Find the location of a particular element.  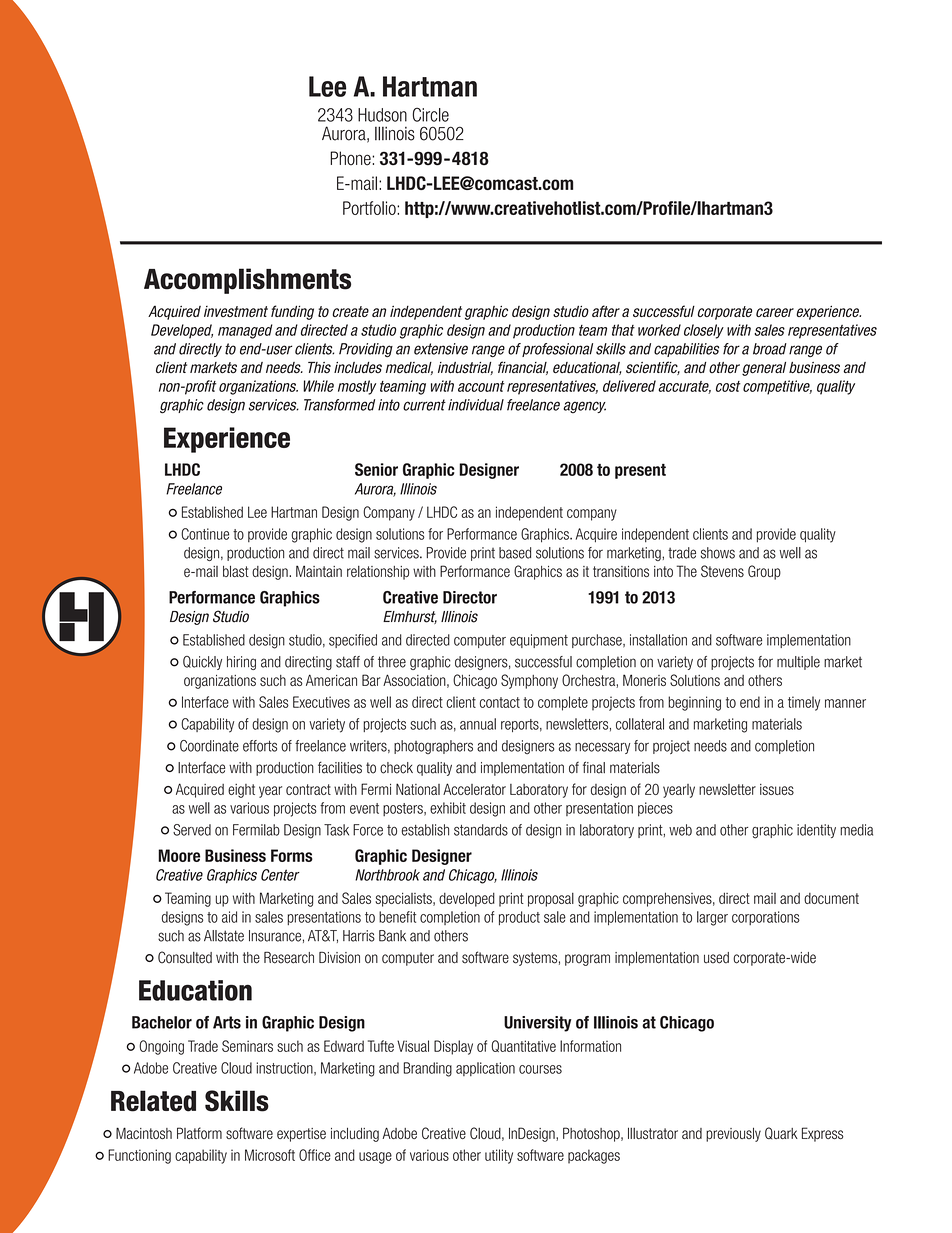

aid is located at coordinates (229, 917).
